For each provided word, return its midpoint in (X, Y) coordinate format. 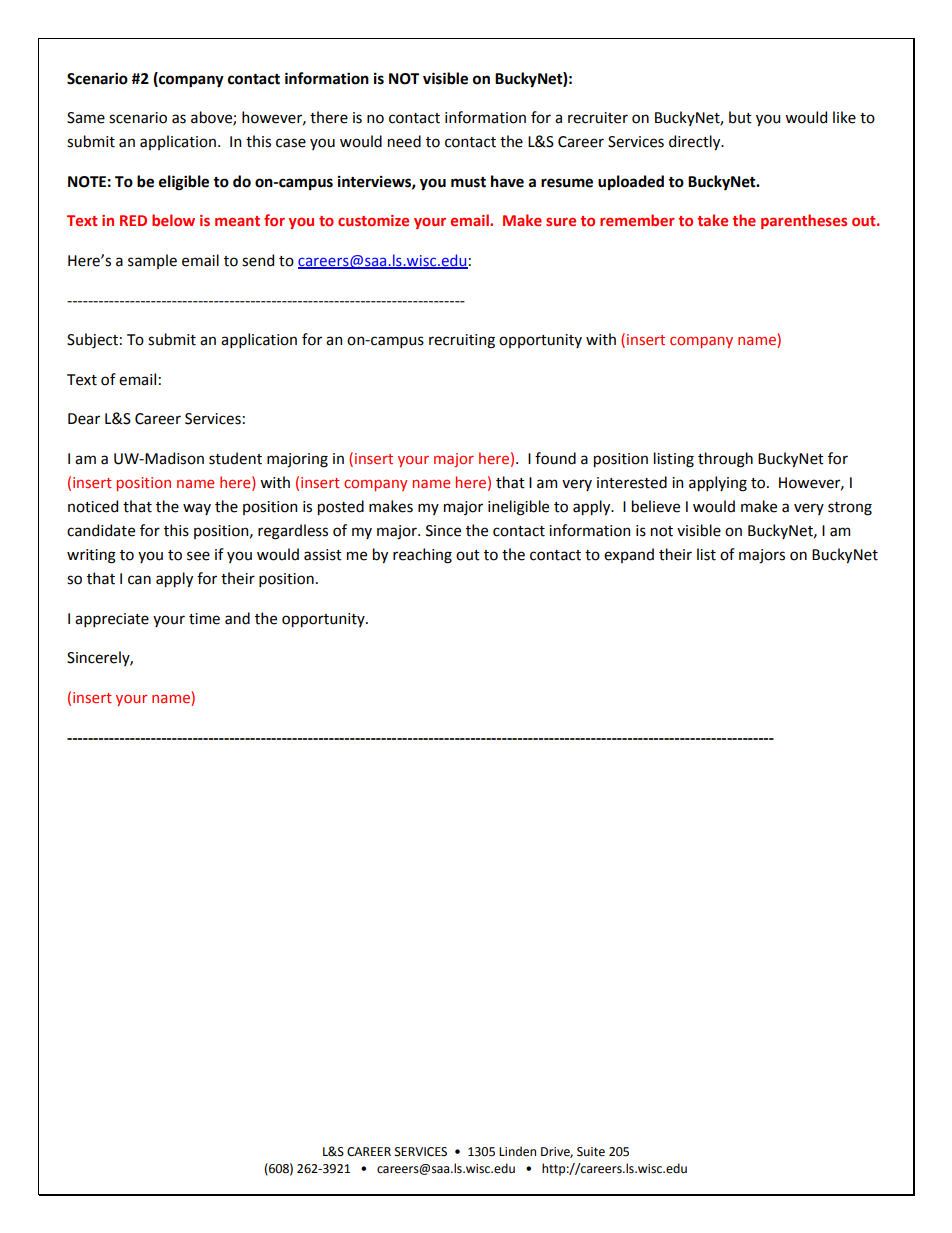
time (204, 619)
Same (86, 118)
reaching (422, 556)
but (740, 117)
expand (629, 555)
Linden (517, 1151)
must (468, 182)
